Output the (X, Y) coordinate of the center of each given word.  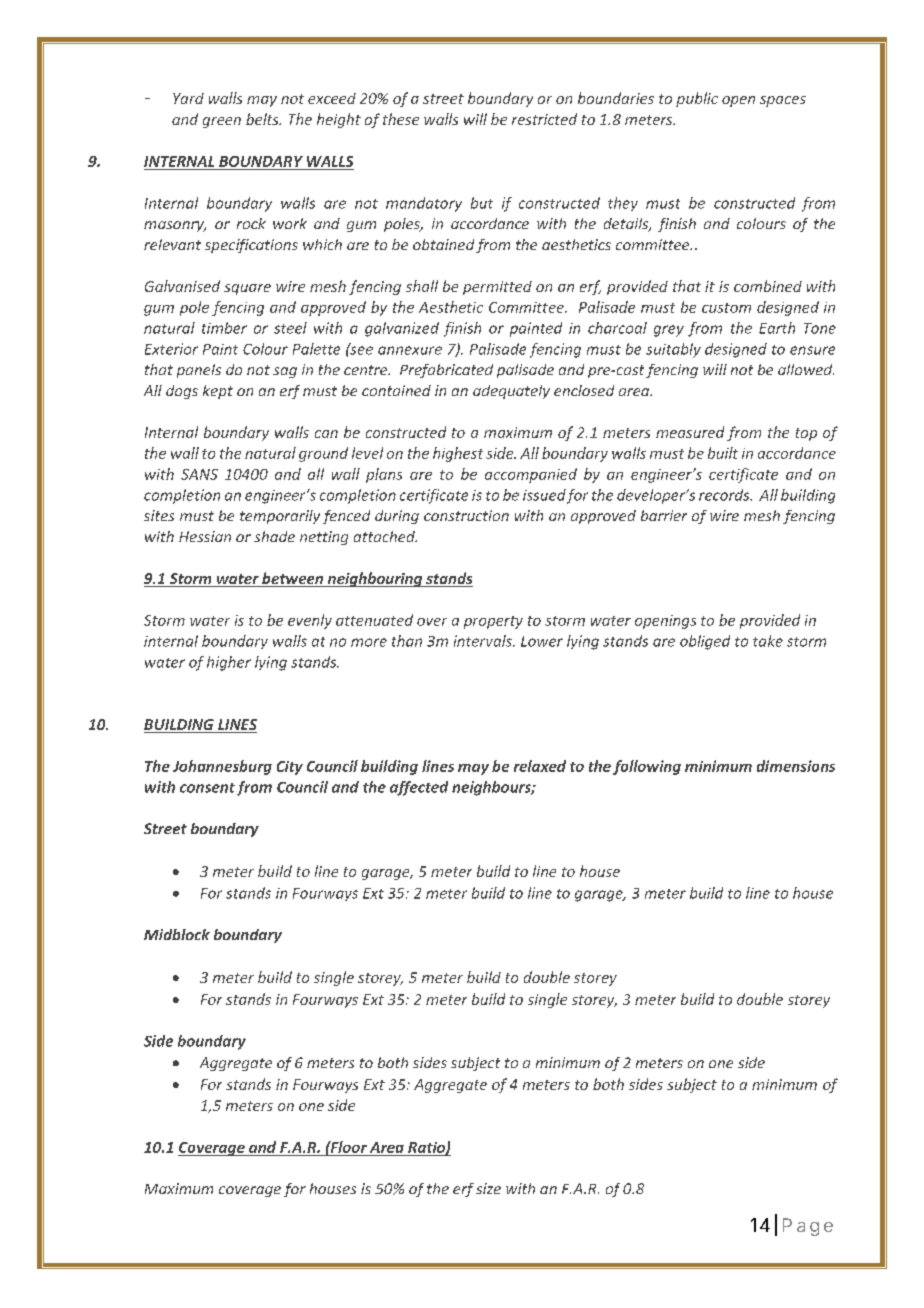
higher (229, 663)
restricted (544, 119)
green (222, 122)
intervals (484, 641)
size (488, 1188)
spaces (783, 101)
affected (419, 788)
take (768, 641)
